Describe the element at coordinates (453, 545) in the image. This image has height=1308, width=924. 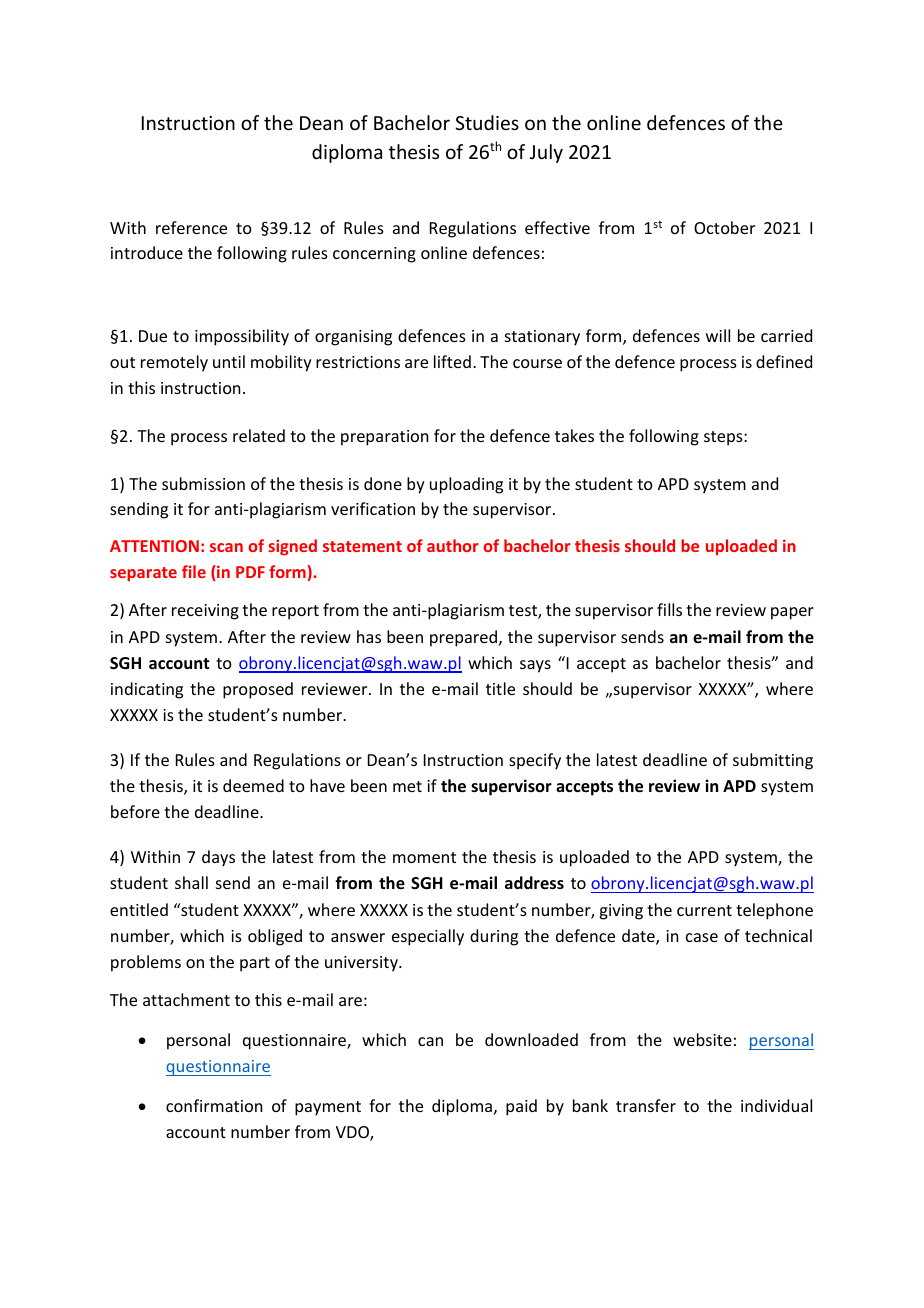
I see `author` at that location.
